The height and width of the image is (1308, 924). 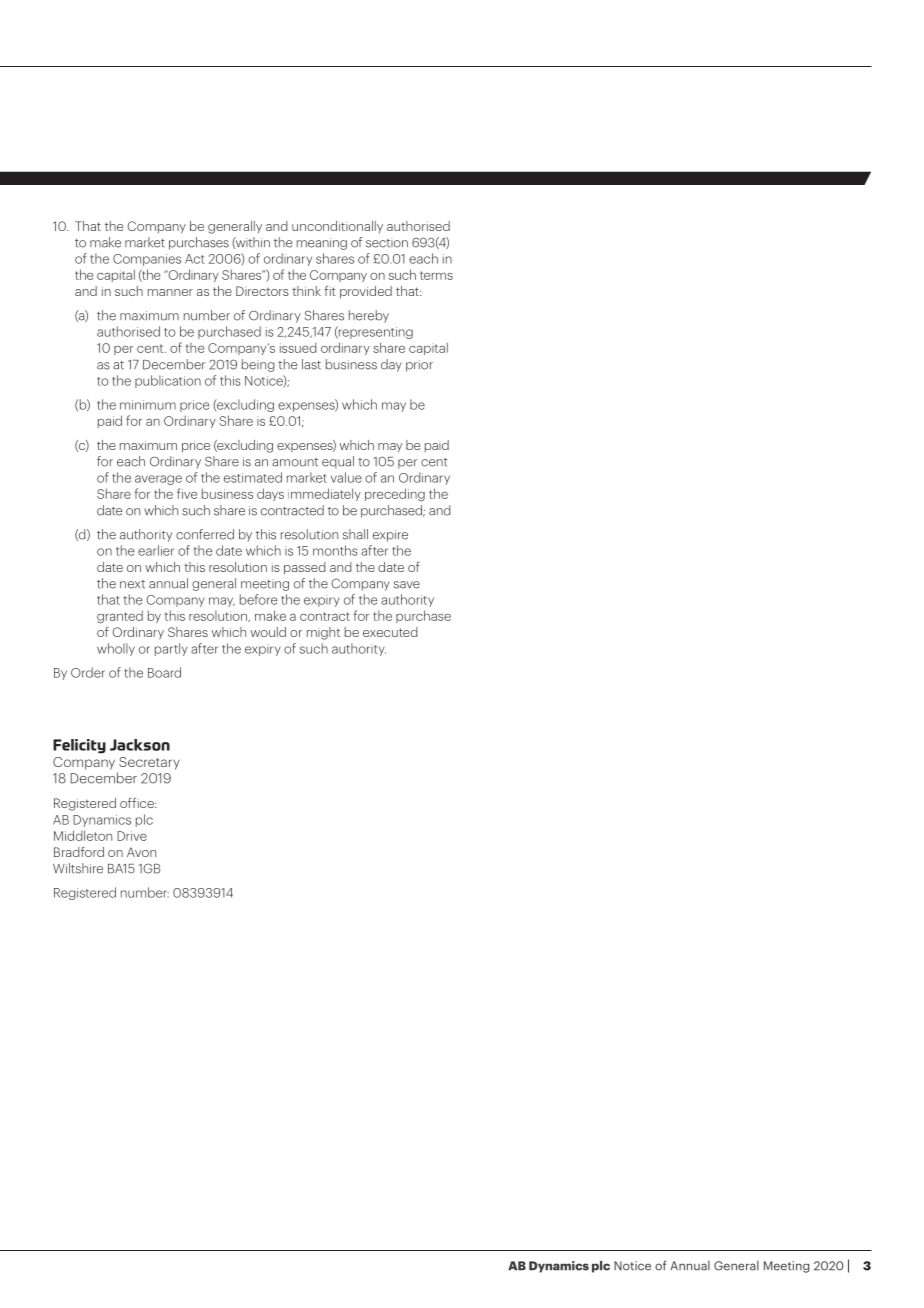 What do you see at coordinates (147, 260) in the image?
I see `Companies` at bounding box center [147, 260].
